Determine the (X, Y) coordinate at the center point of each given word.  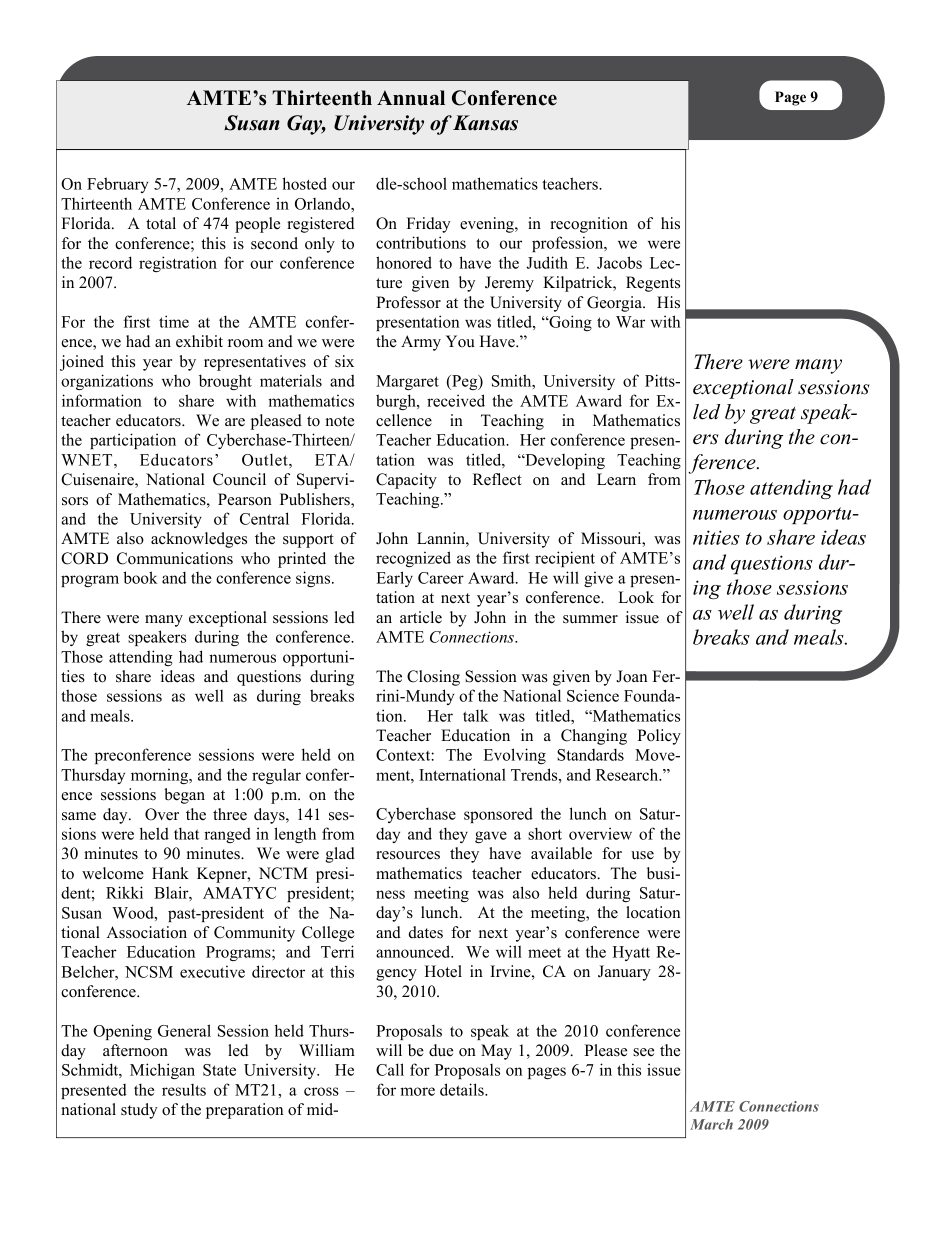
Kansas (485, 123)
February (117, 185)
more (417, 1091)
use (642, 855)
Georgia (615, 304)
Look (636, 597)
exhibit (199, 341)
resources (408, 855)
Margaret (407, 382)
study (139, 1111)
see (643, 1052)
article (421, 617)
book (140, 577)
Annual (411, 98)
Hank (170, 873)
